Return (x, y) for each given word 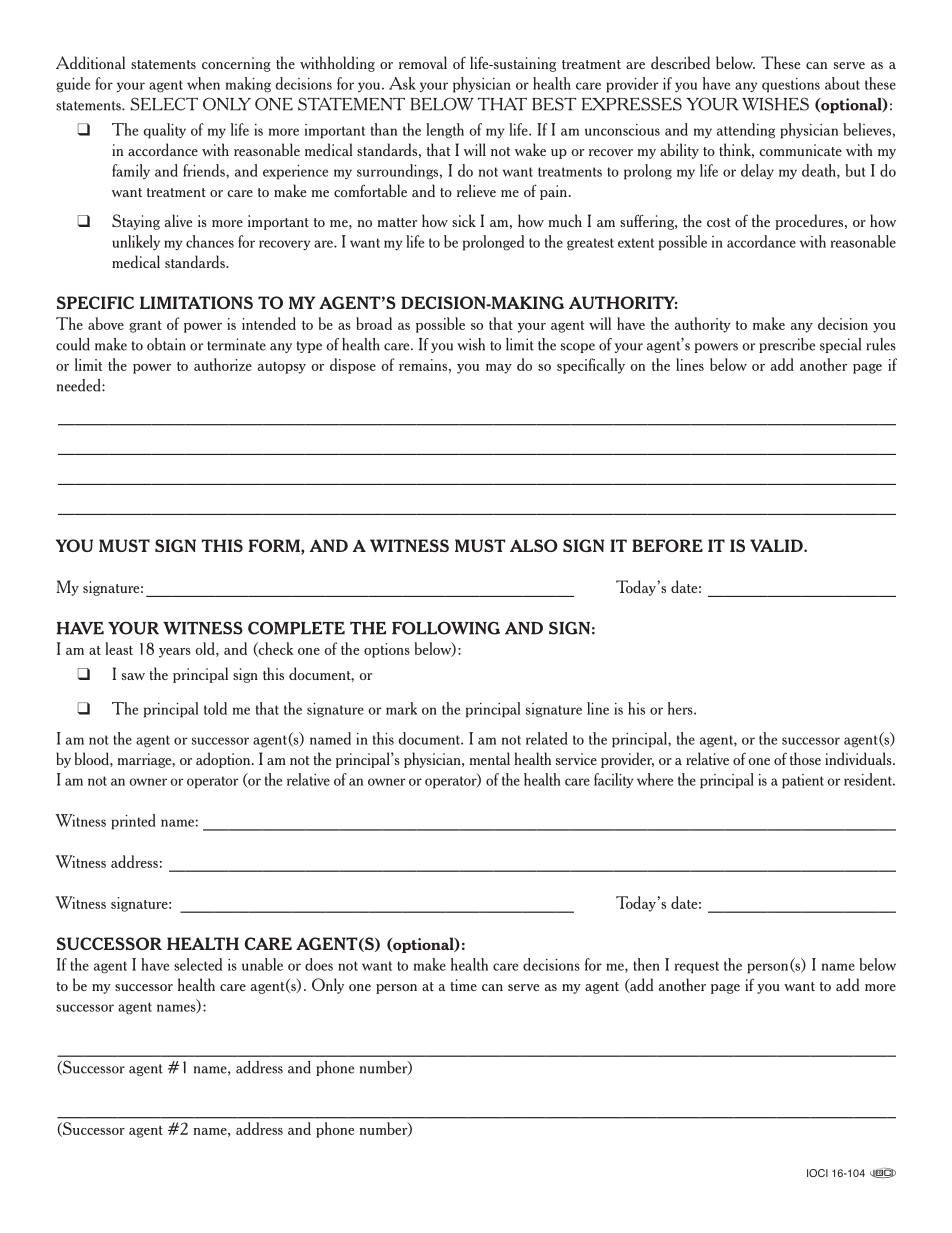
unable (262, 964)
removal (423, 62)
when (203, 83)
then (646, 964)
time (463, 985)
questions (791, 85)
